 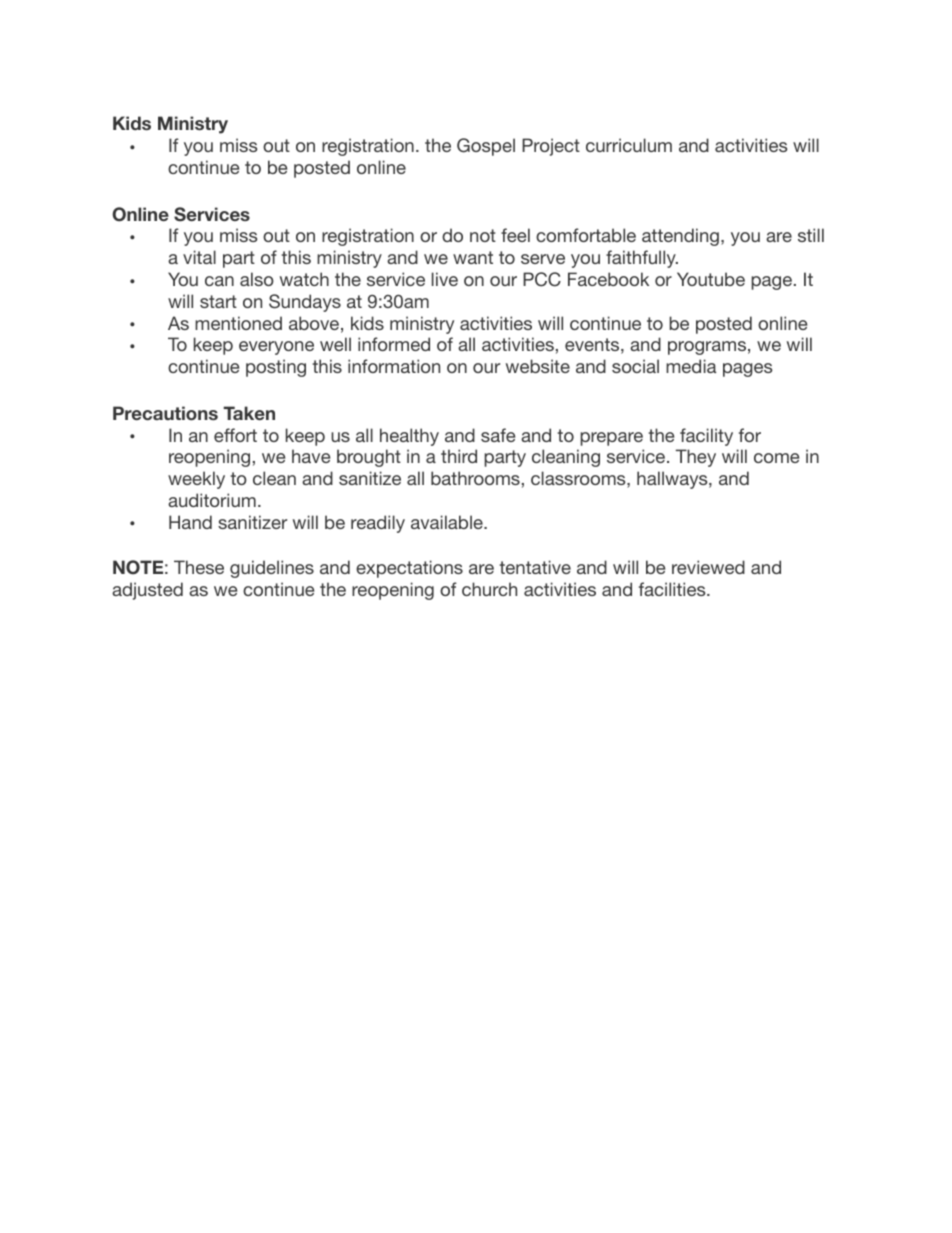 What do you see at coordinates (445, 279) in the image?
I see `live` at bounding box center [445, 279].
